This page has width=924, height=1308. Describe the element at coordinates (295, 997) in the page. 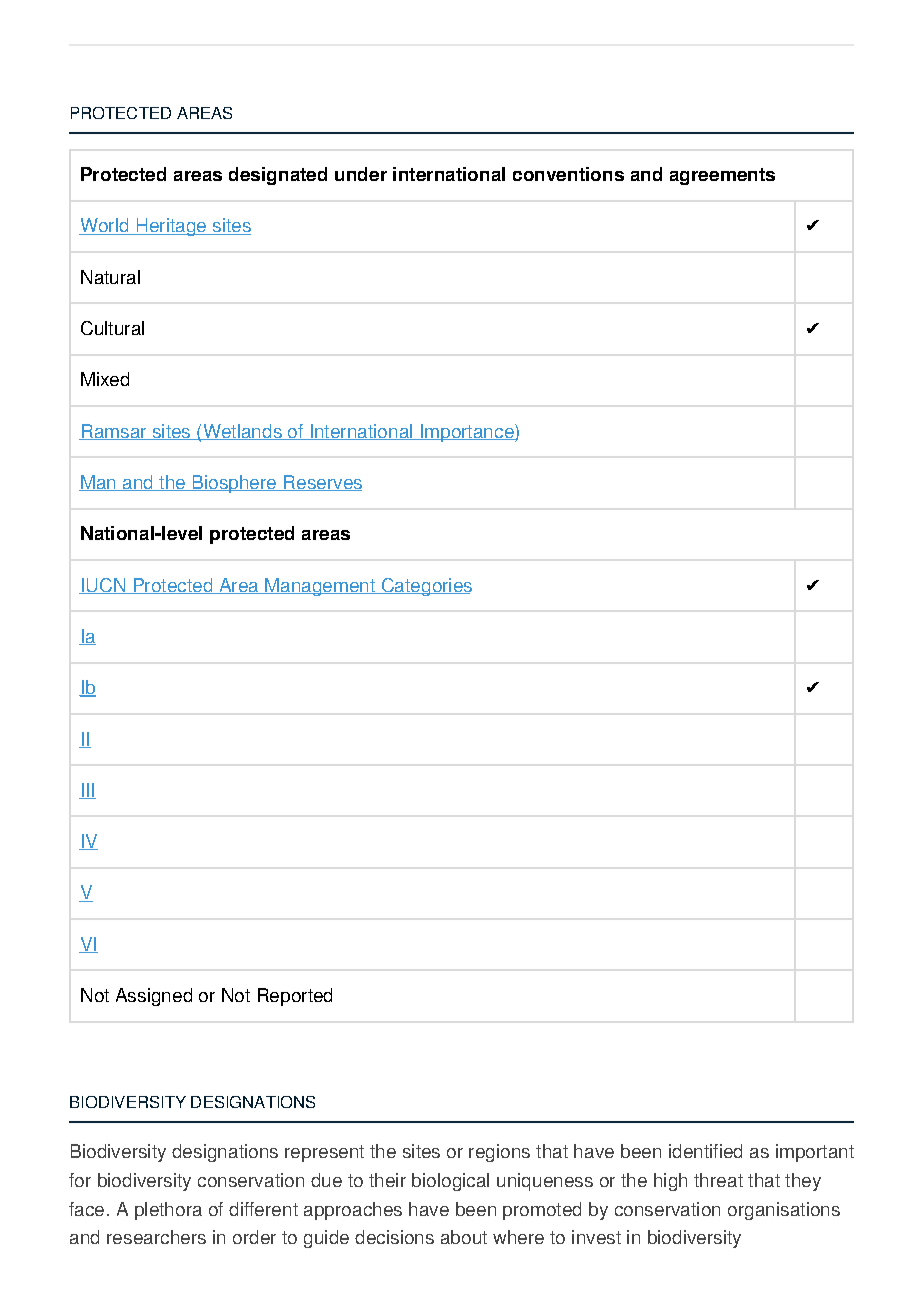

I see `Reported` at that location.
